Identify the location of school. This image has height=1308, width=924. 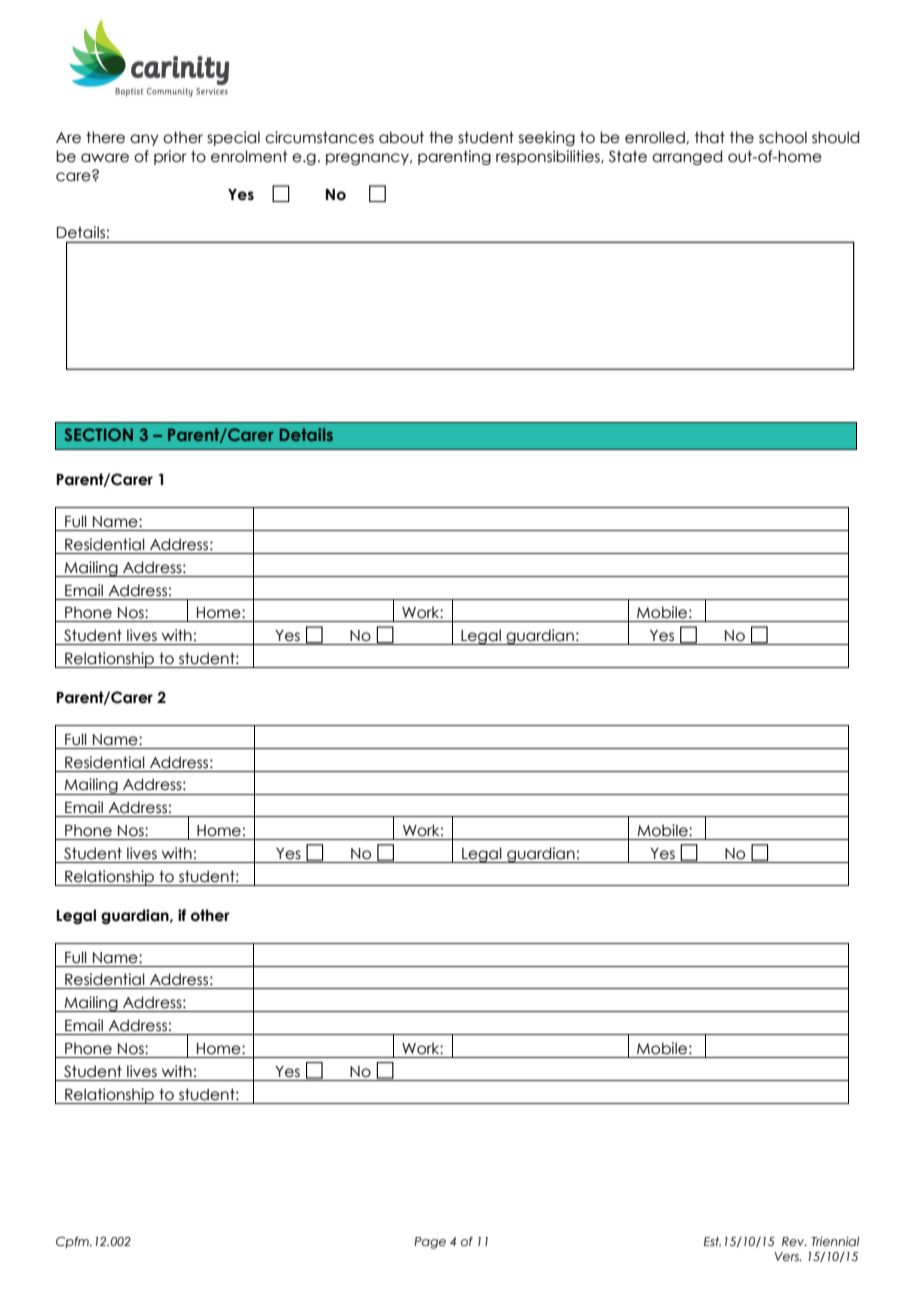
(783, 137).
